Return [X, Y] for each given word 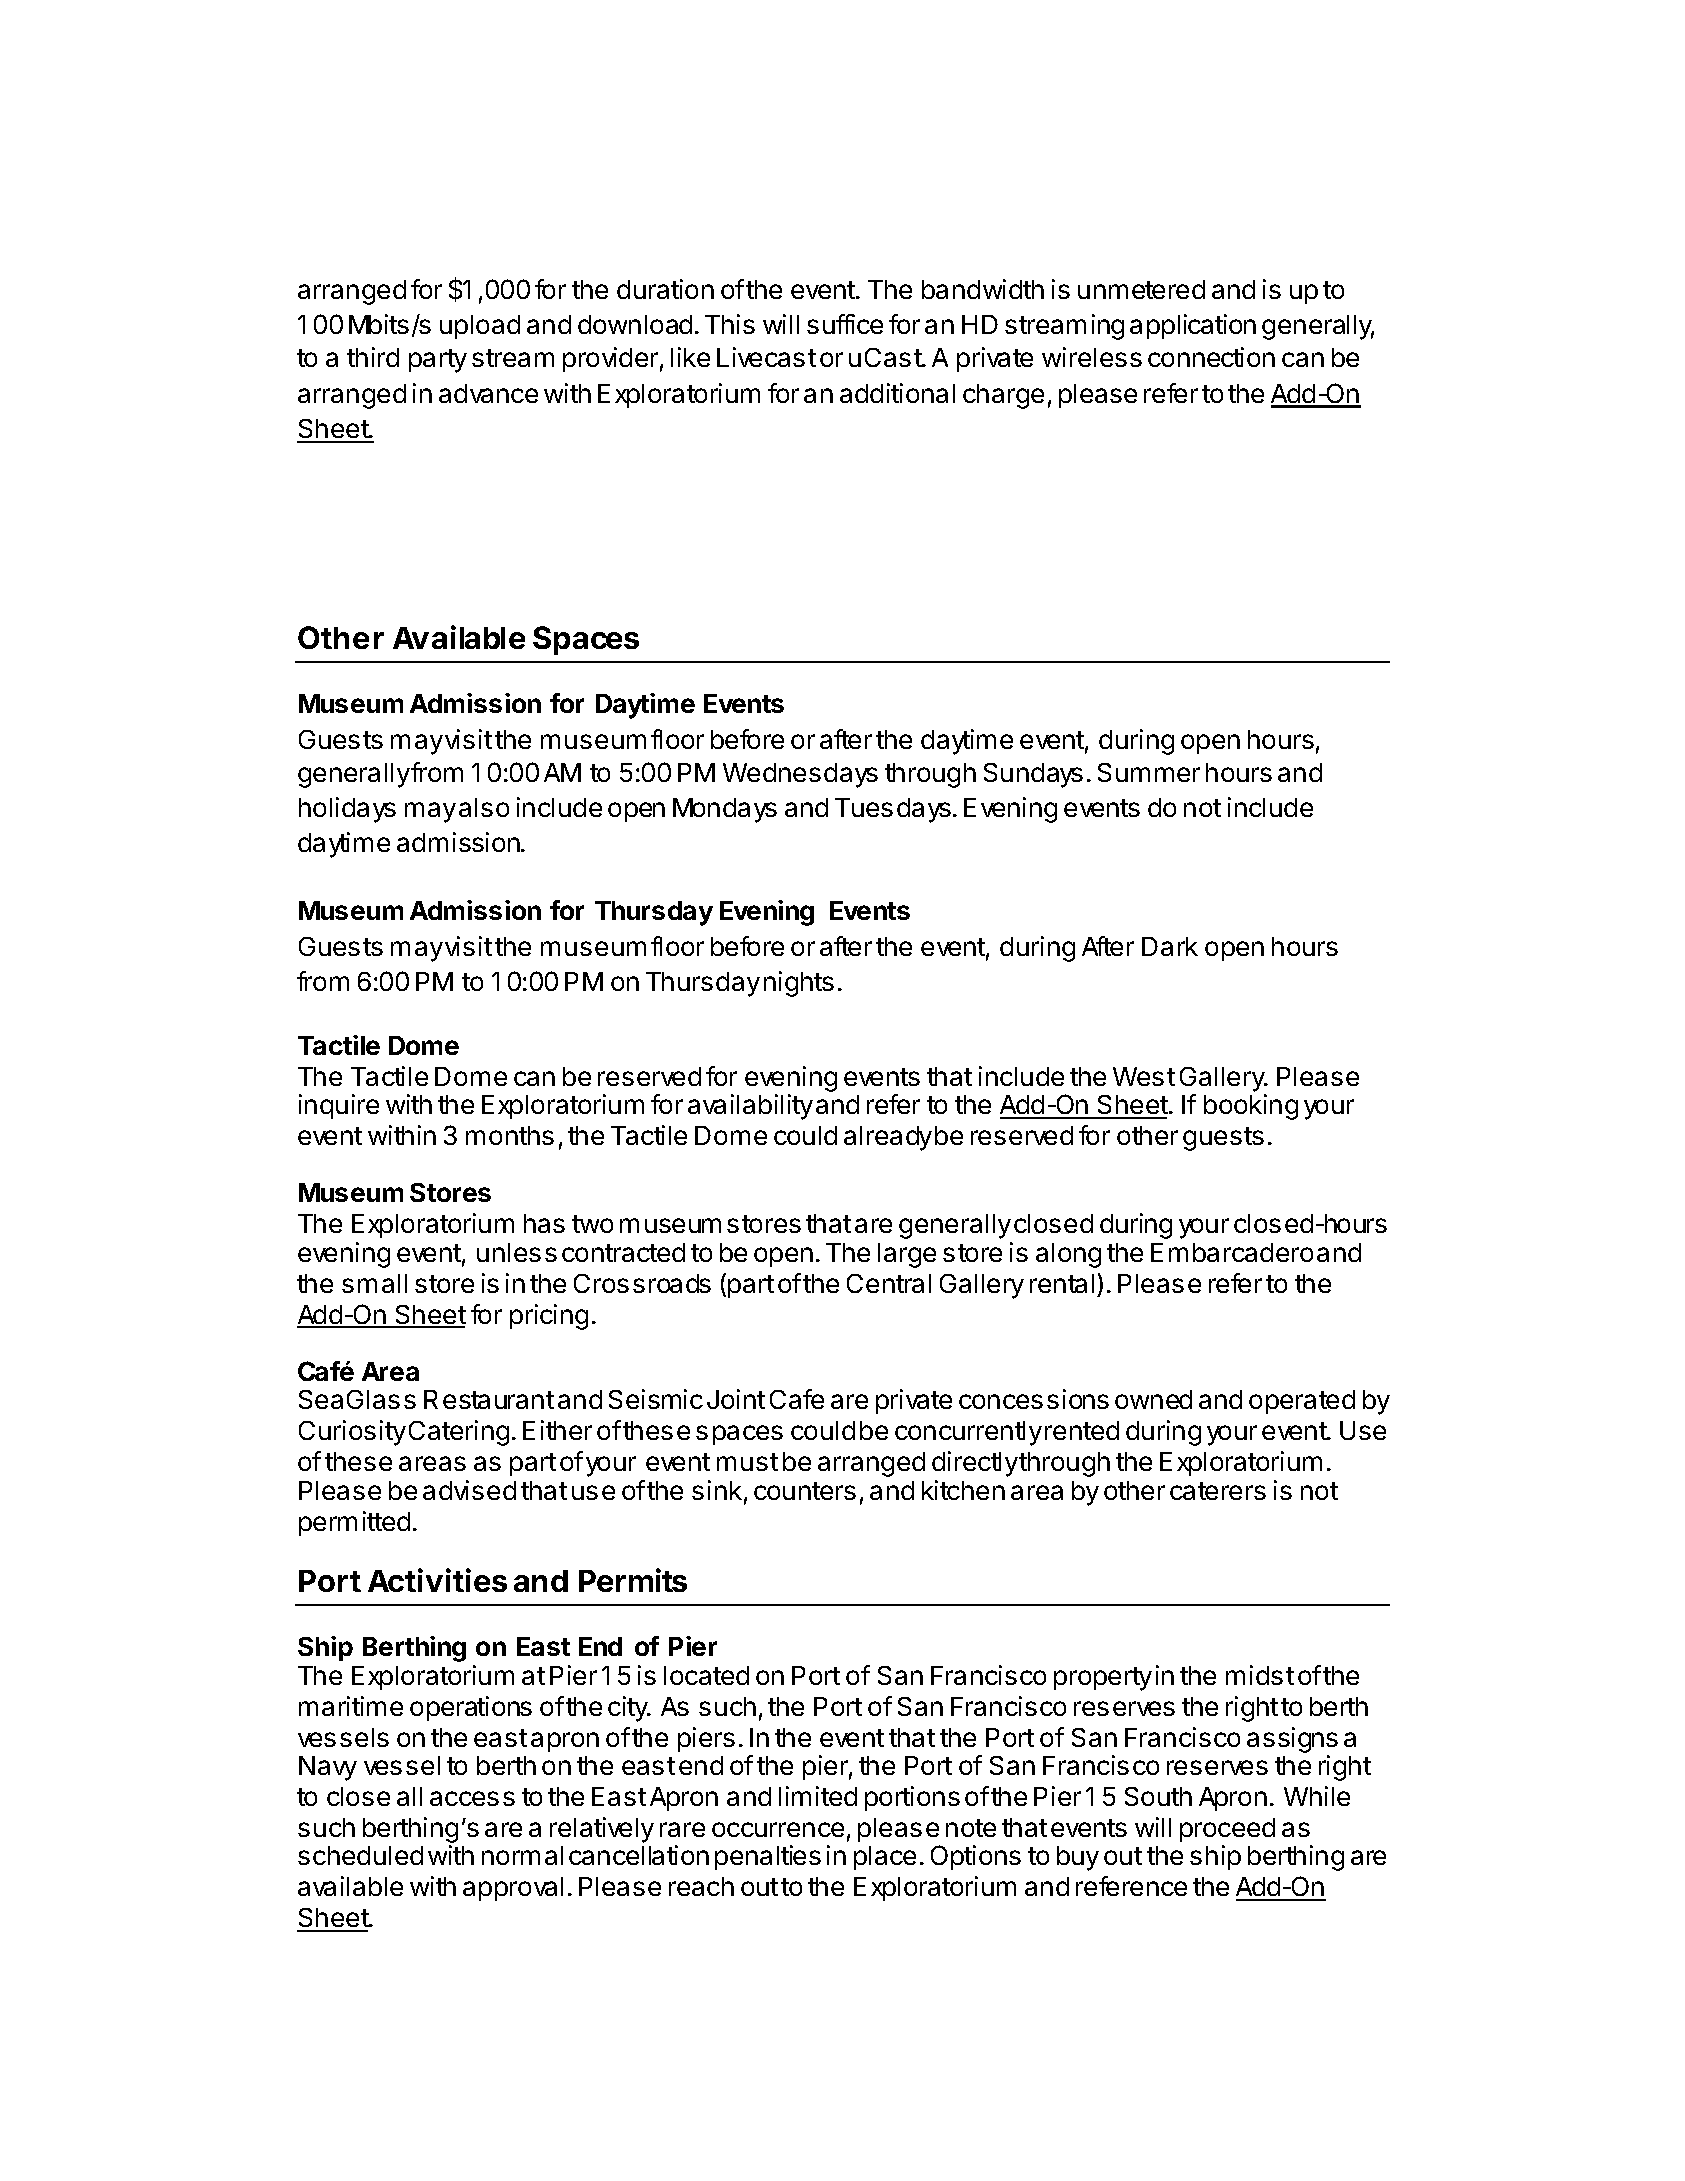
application [1193, 326]
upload [480, 327]
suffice [845, 324]
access [472, 1798]
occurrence [778, 1829]
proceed [1227, 1830]
